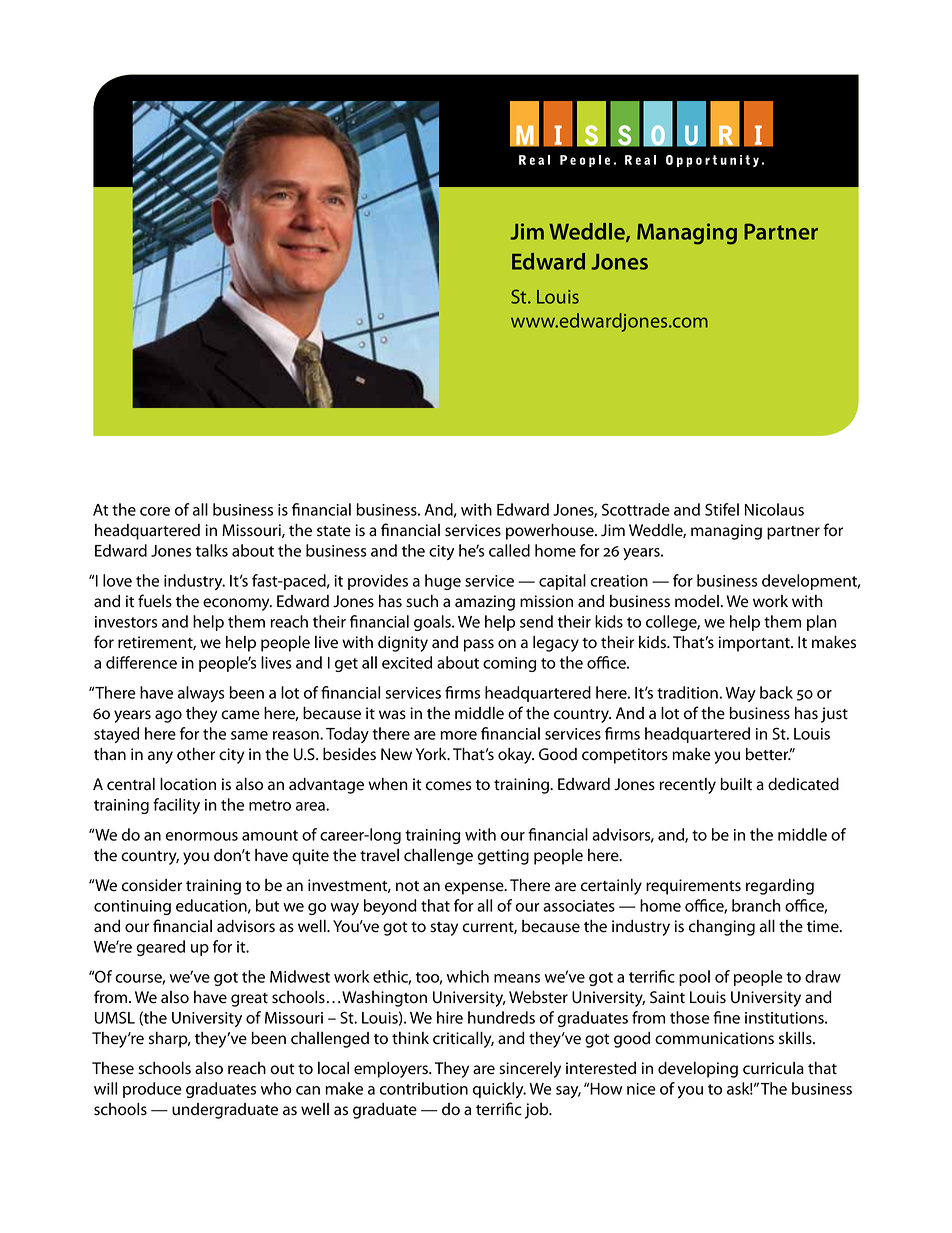  Describe the element at coordinates (155, 511) in the screenshot. I see `core` at that location.
